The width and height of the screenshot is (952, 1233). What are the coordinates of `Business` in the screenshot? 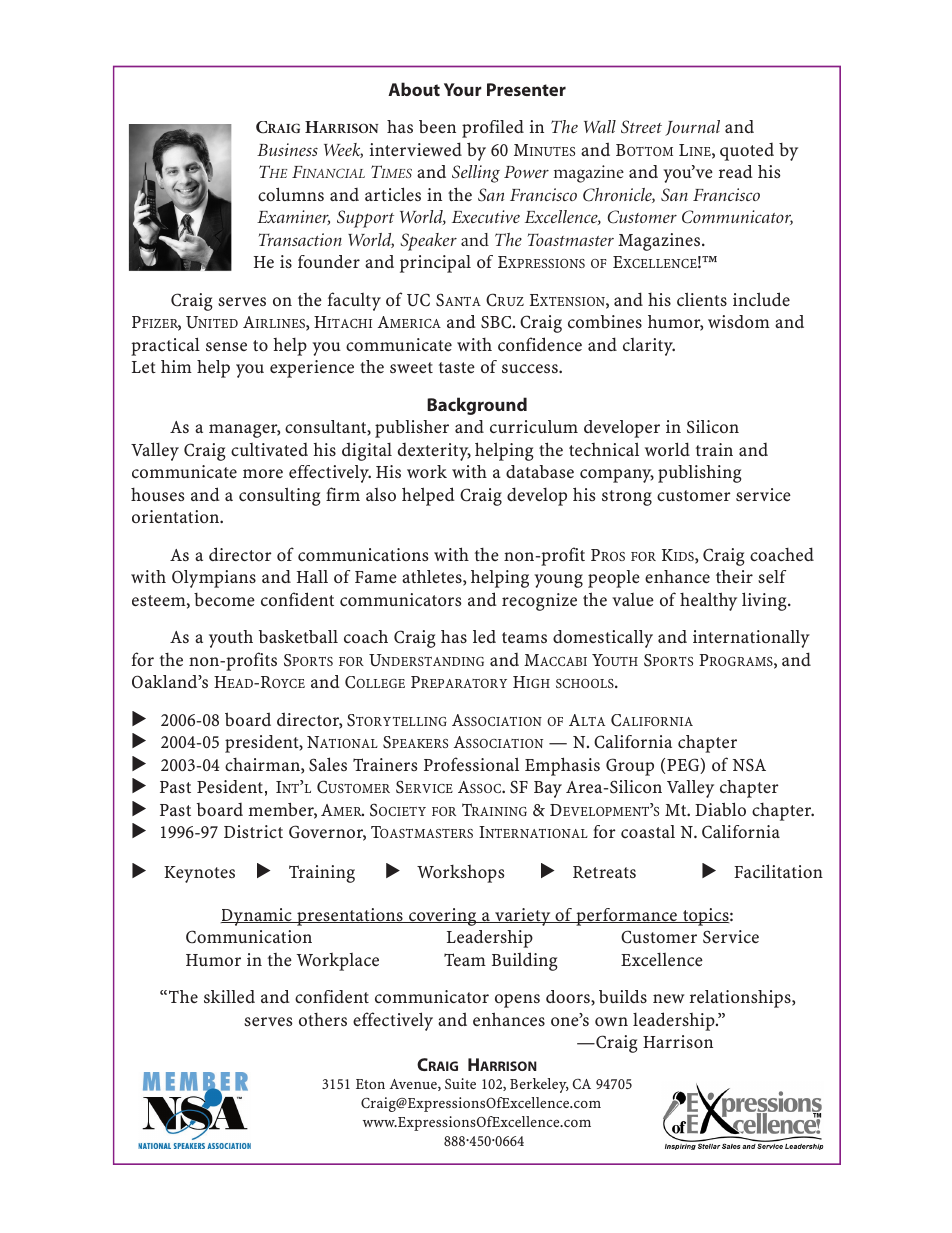 It's located at (287, 149).
